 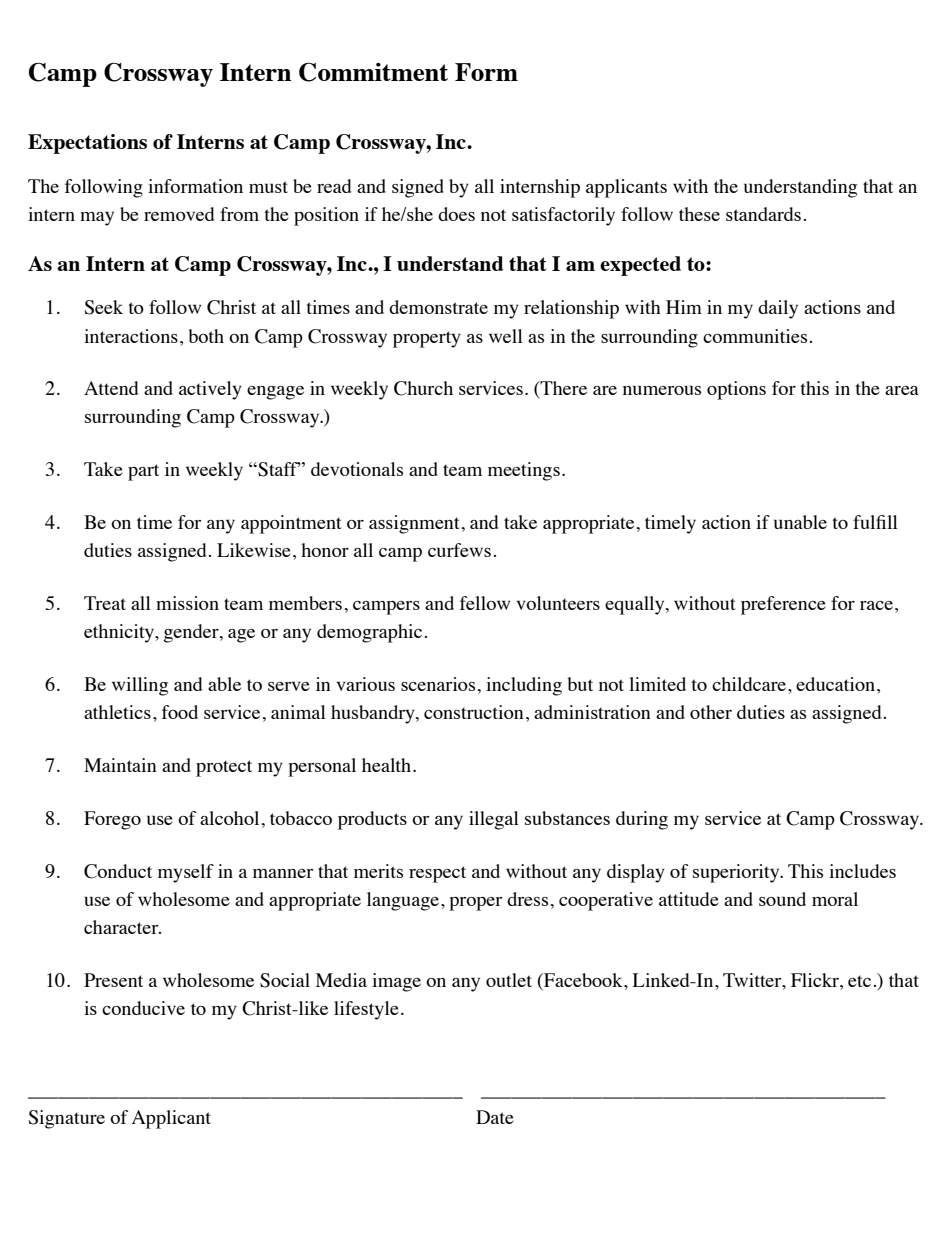 I want to click on Commitment, so click(x=373, y=72).
